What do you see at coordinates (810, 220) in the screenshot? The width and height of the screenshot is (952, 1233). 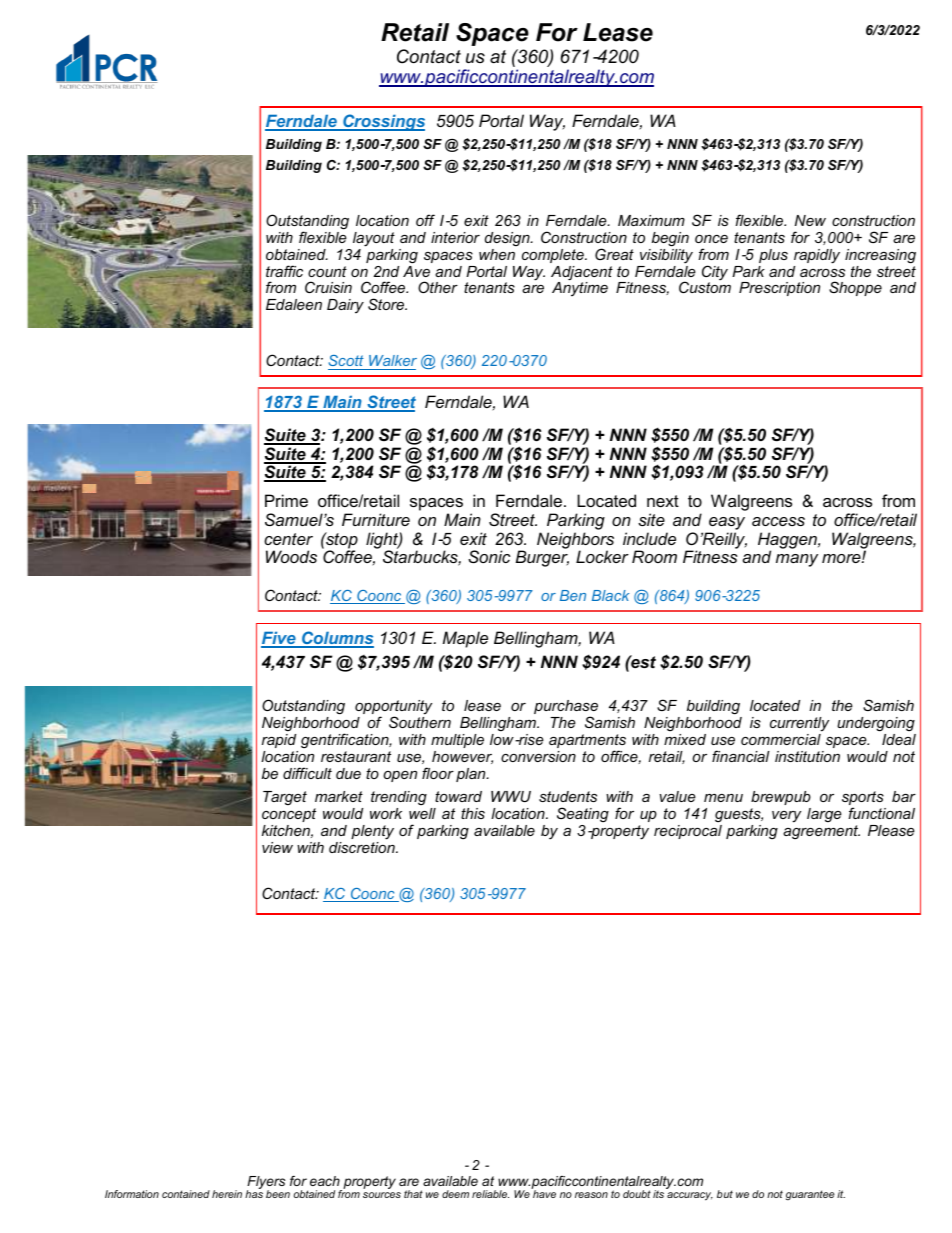 I see `New` at bounding box center [810, 220].
